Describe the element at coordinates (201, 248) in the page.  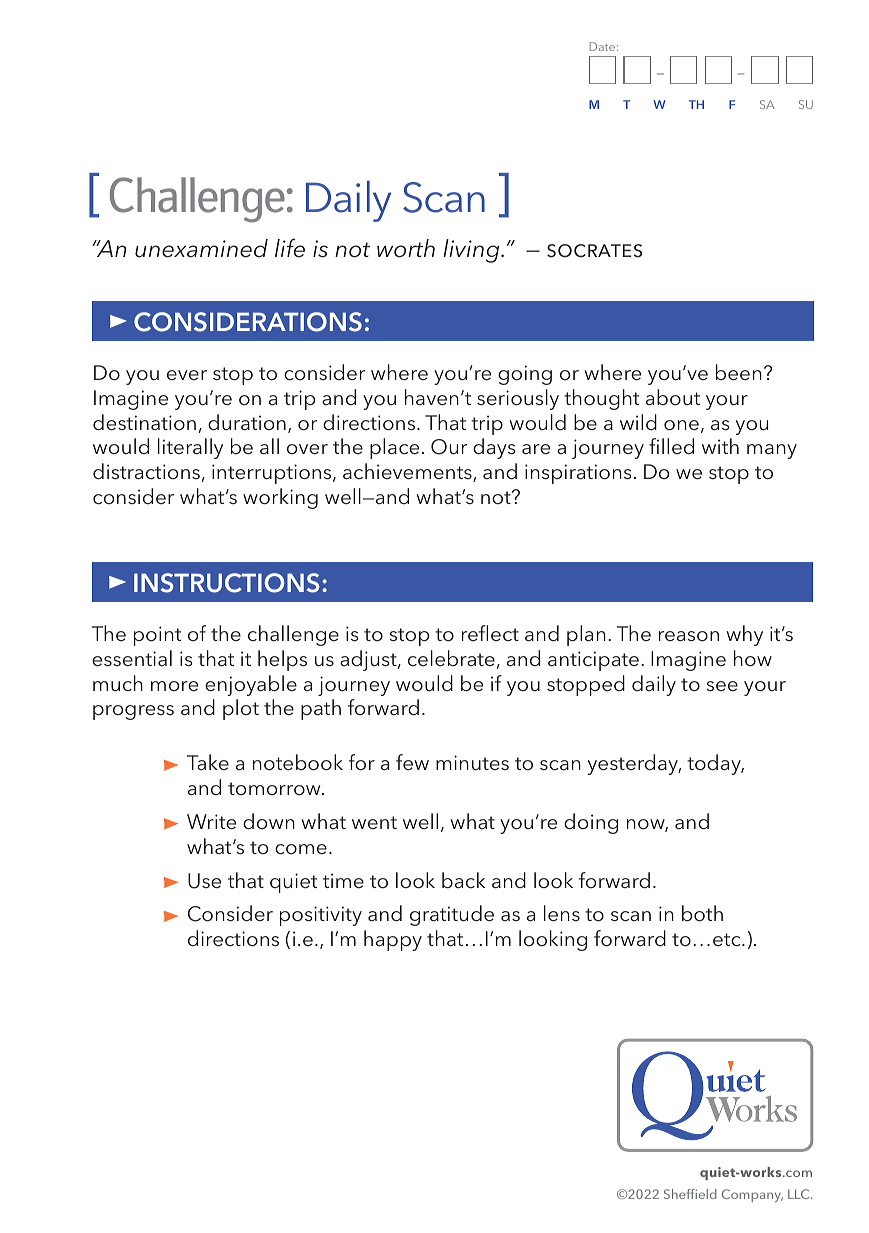
I see `unexamined` at that location.
